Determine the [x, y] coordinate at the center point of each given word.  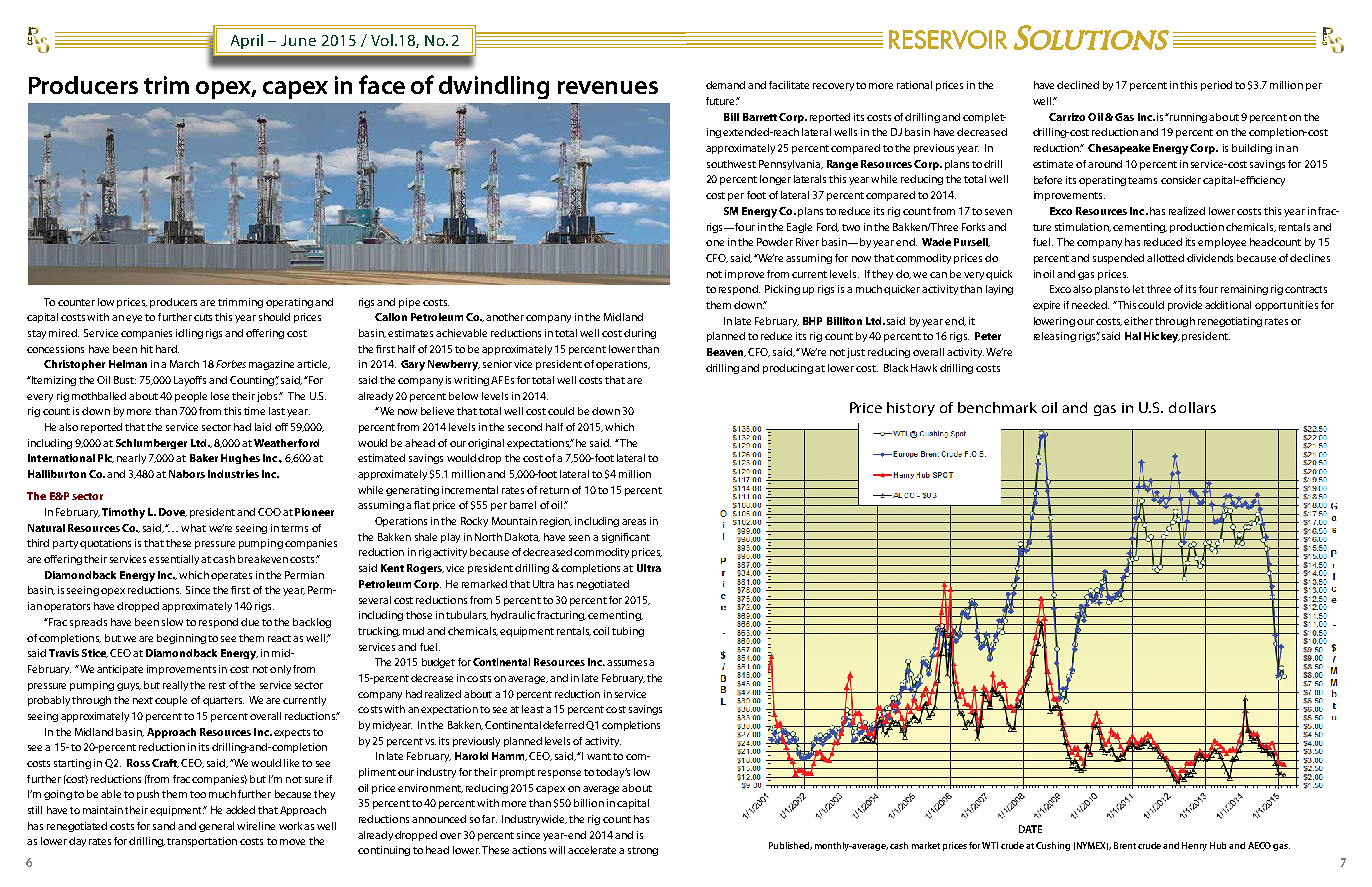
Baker [204, 458]
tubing [628, 632]
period [1216, 86]
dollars [1192, 407]
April [247, 41]
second [525, 427]
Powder [775, 242]
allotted [1165, 258]
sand [164, 826]
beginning [181, 639]
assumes [627, 663]
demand [725, 85]
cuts [203, 317]
